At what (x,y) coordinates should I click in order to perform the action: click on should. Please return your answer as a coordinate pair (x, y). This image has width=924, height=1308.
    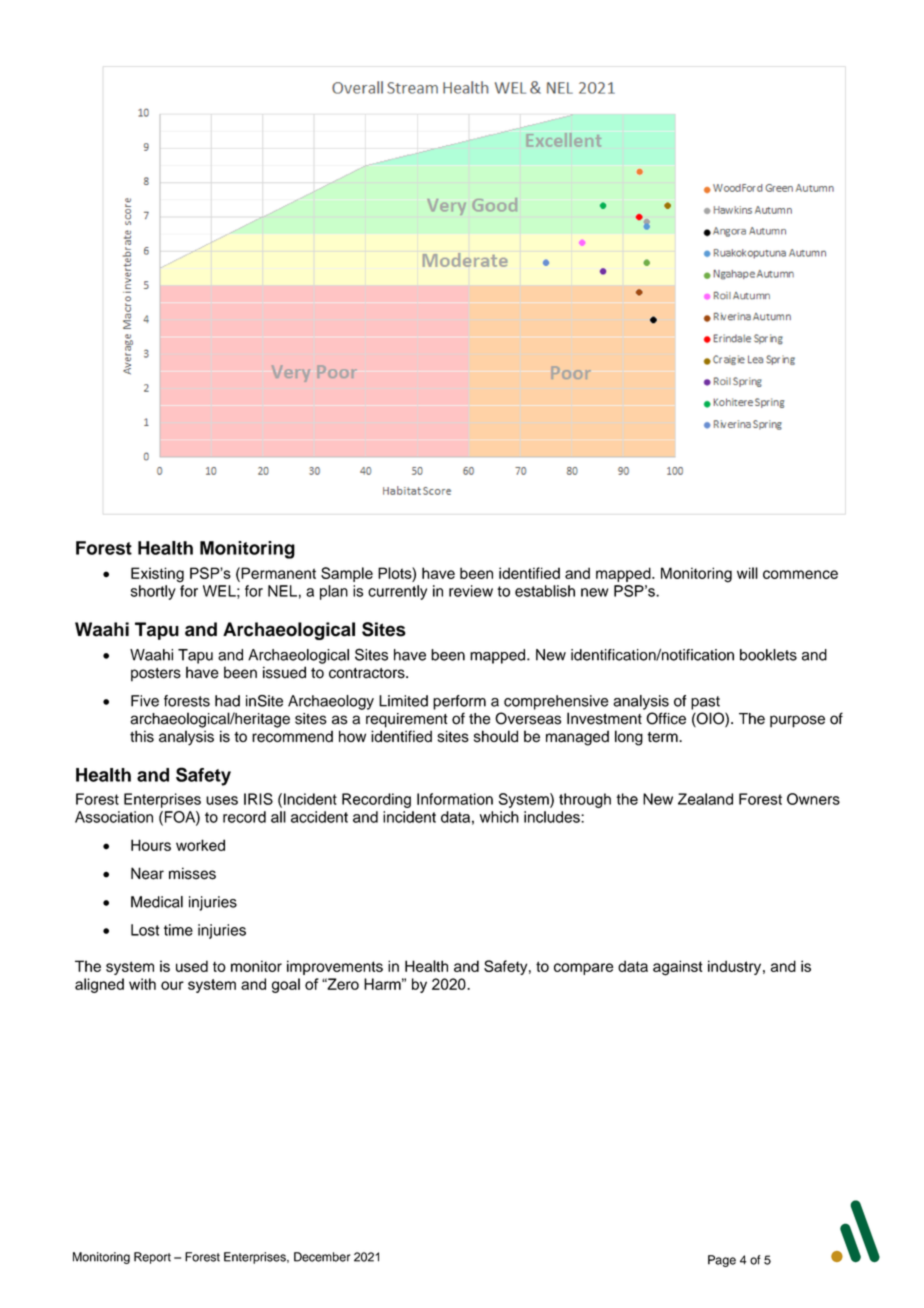
    Looking at the image, I should click on (496, 736).
